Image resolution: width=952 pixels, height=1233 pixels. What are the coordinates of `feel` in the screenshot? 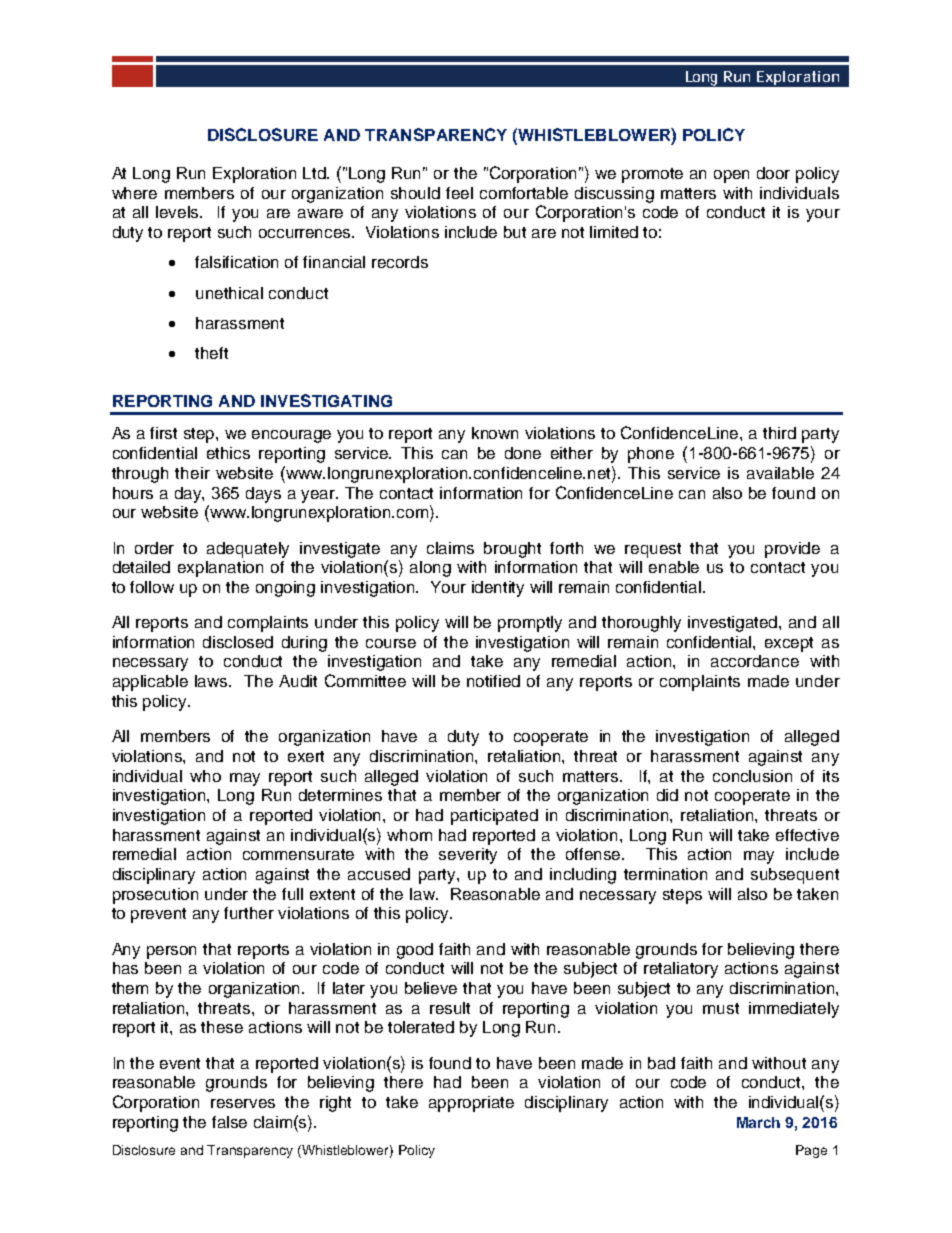 It's located at (459, 193).
